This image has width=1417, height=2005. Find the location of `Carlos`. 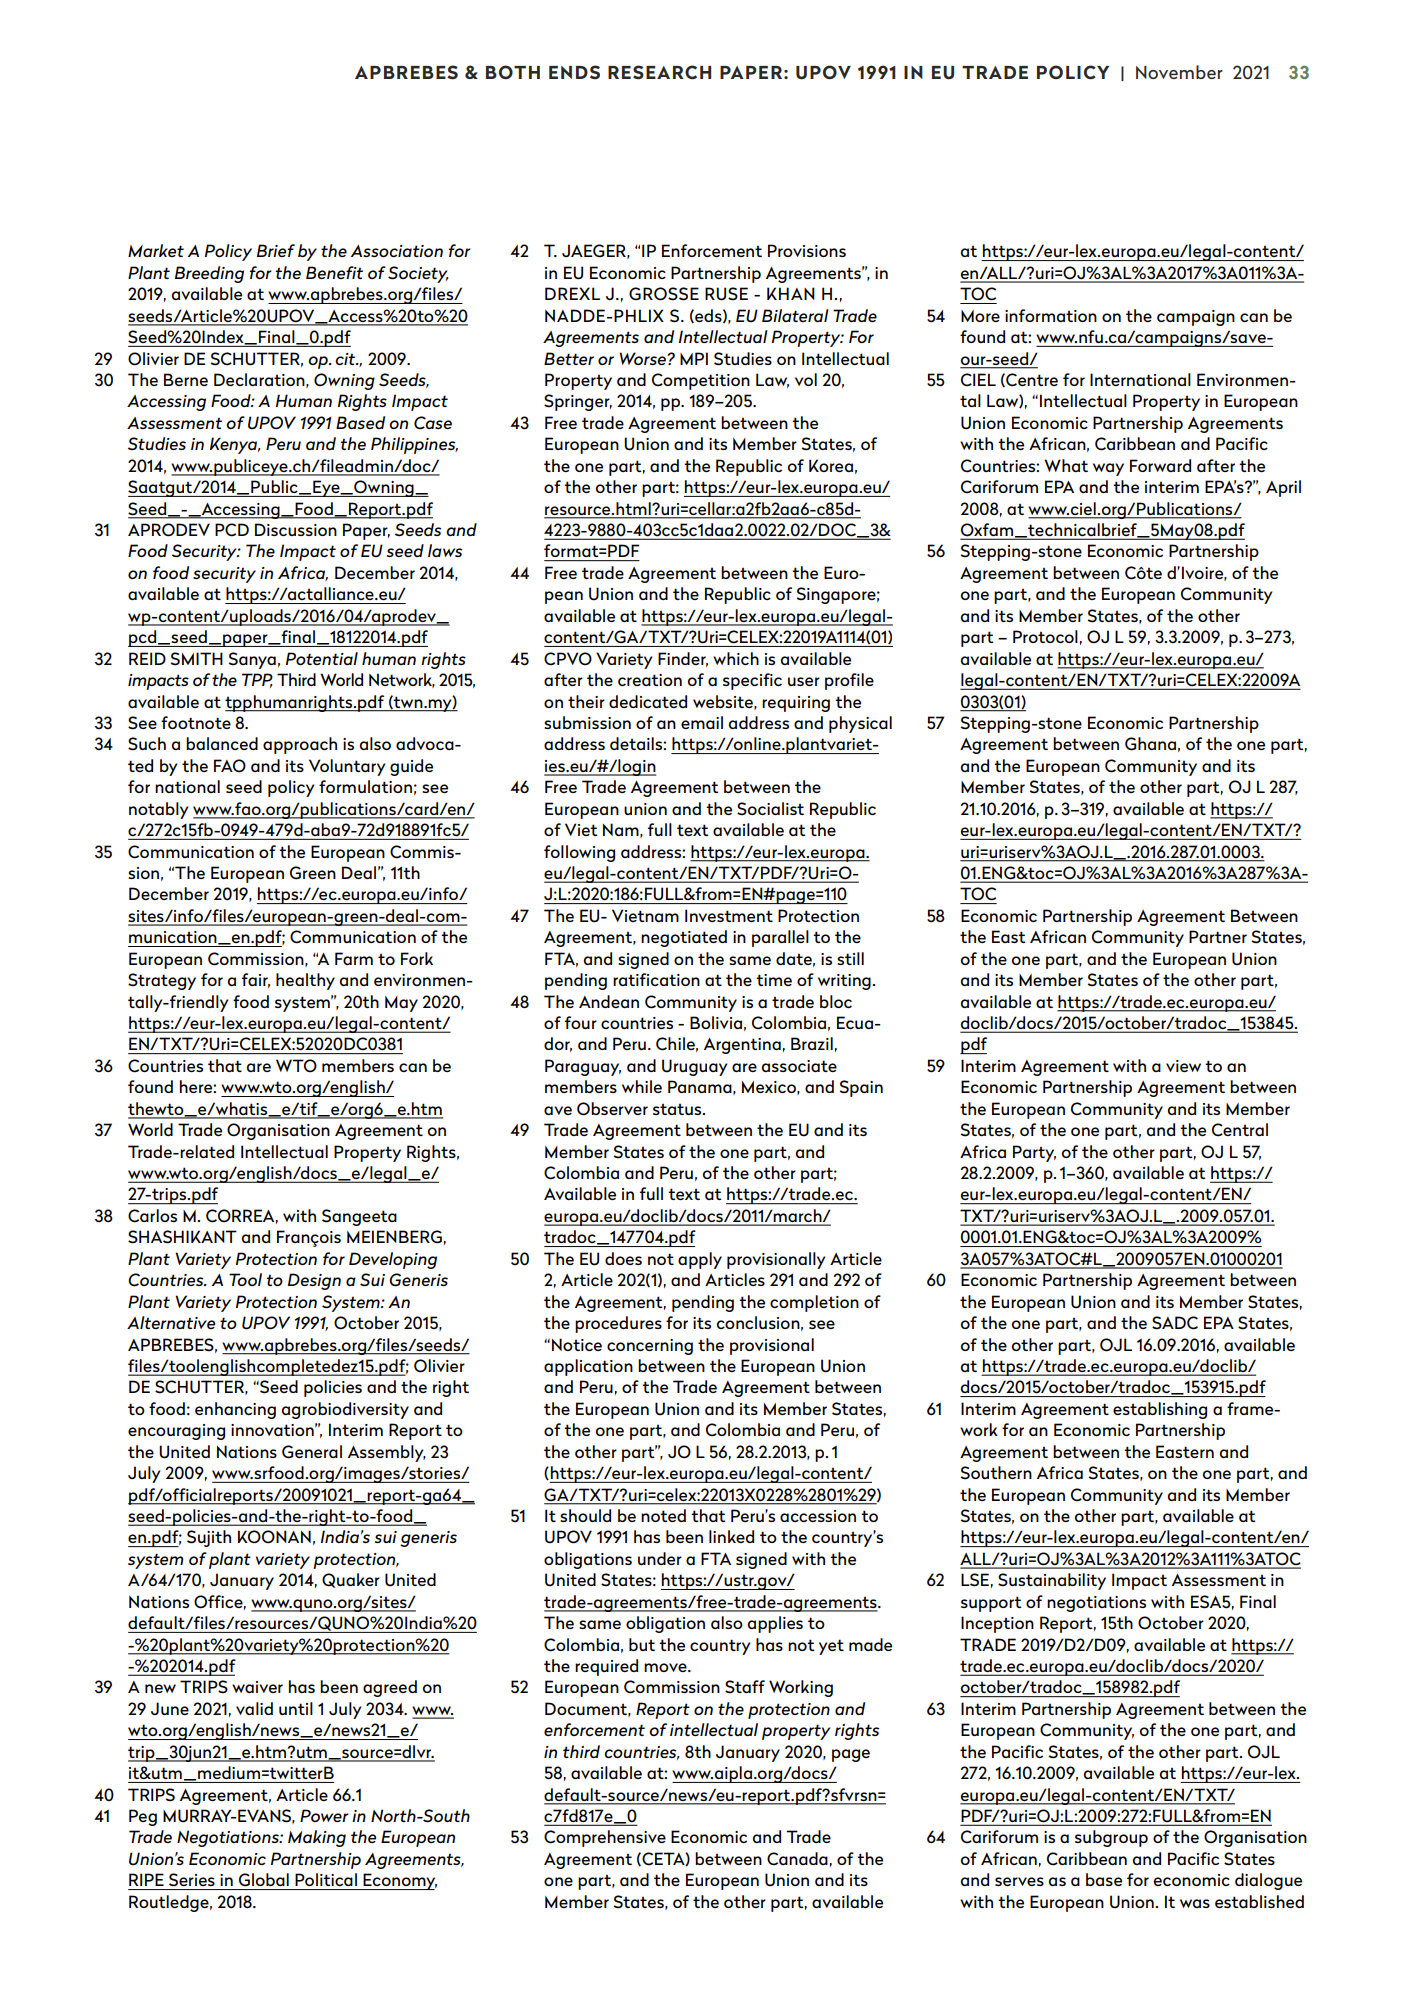

Carlos is located at coordinates (152, 1216).
